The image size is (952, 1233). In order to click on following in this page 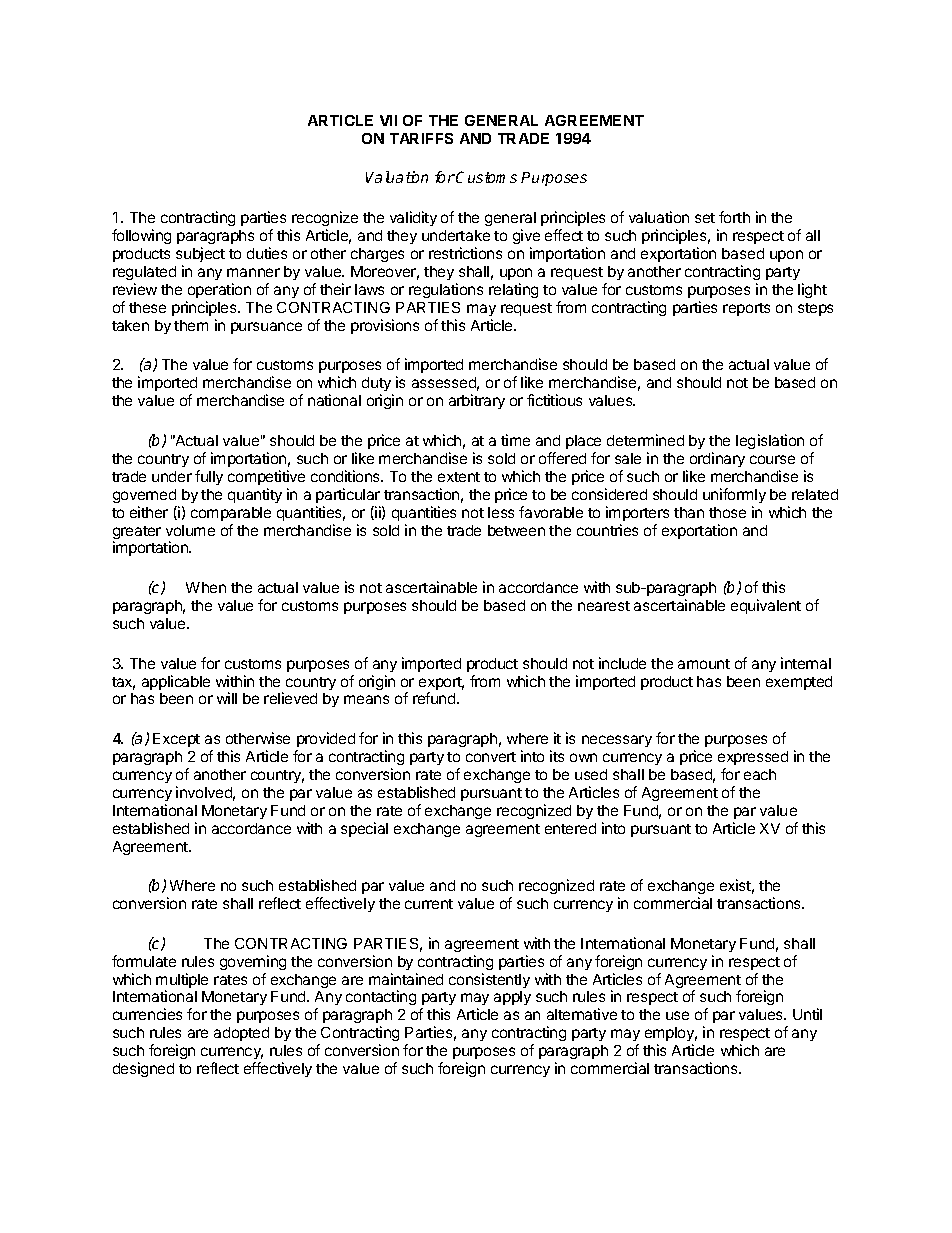, I will do `click(141, 236)`.
